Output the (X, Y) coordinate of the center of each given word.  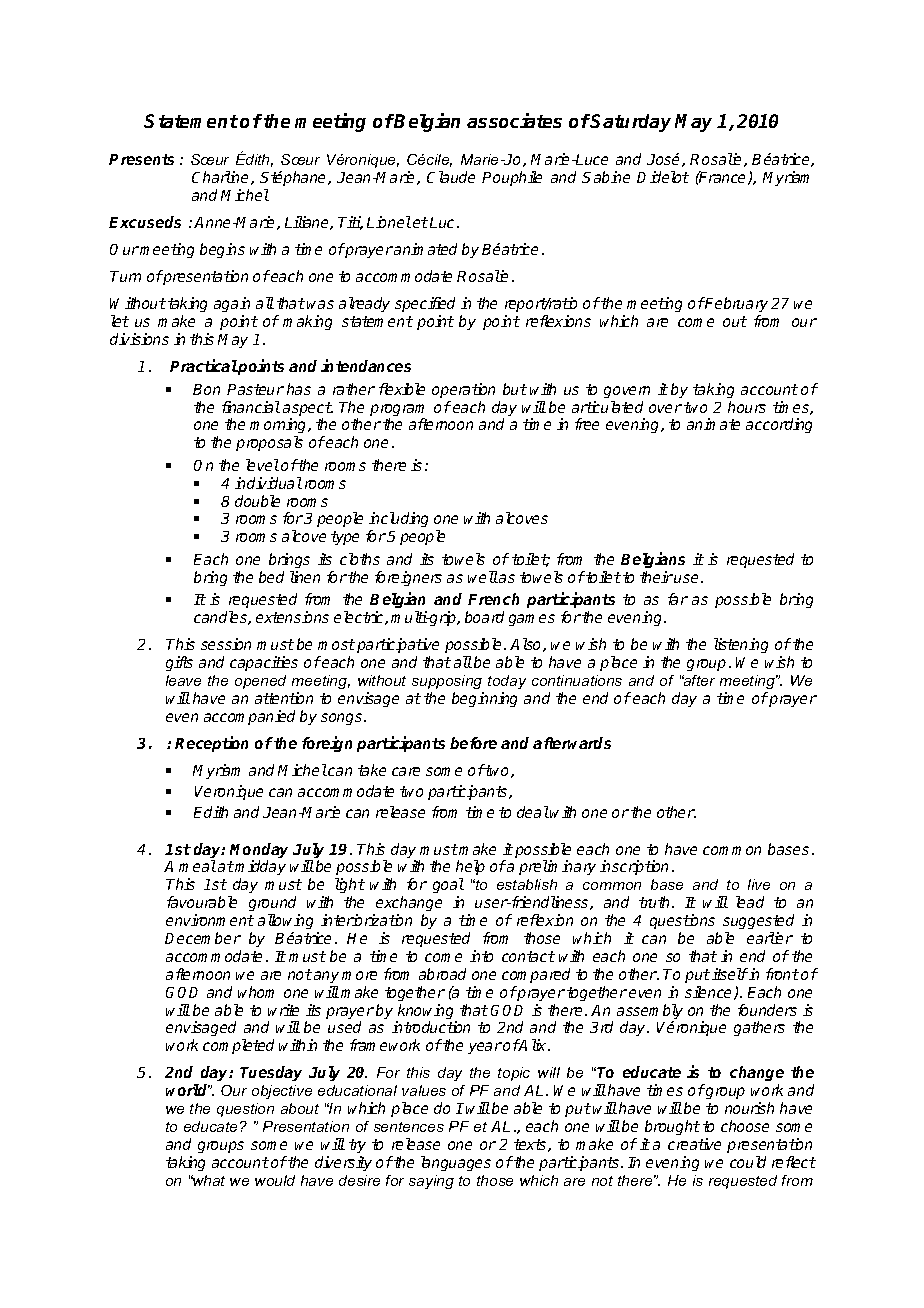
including (398, 521)
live (759, 884)
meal (197, 866)
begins (222, 250)
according (779, 425)
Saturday (630, 123)
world (188, 1090)
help (470, 869)
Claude (451, 177)
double (257, 501)
